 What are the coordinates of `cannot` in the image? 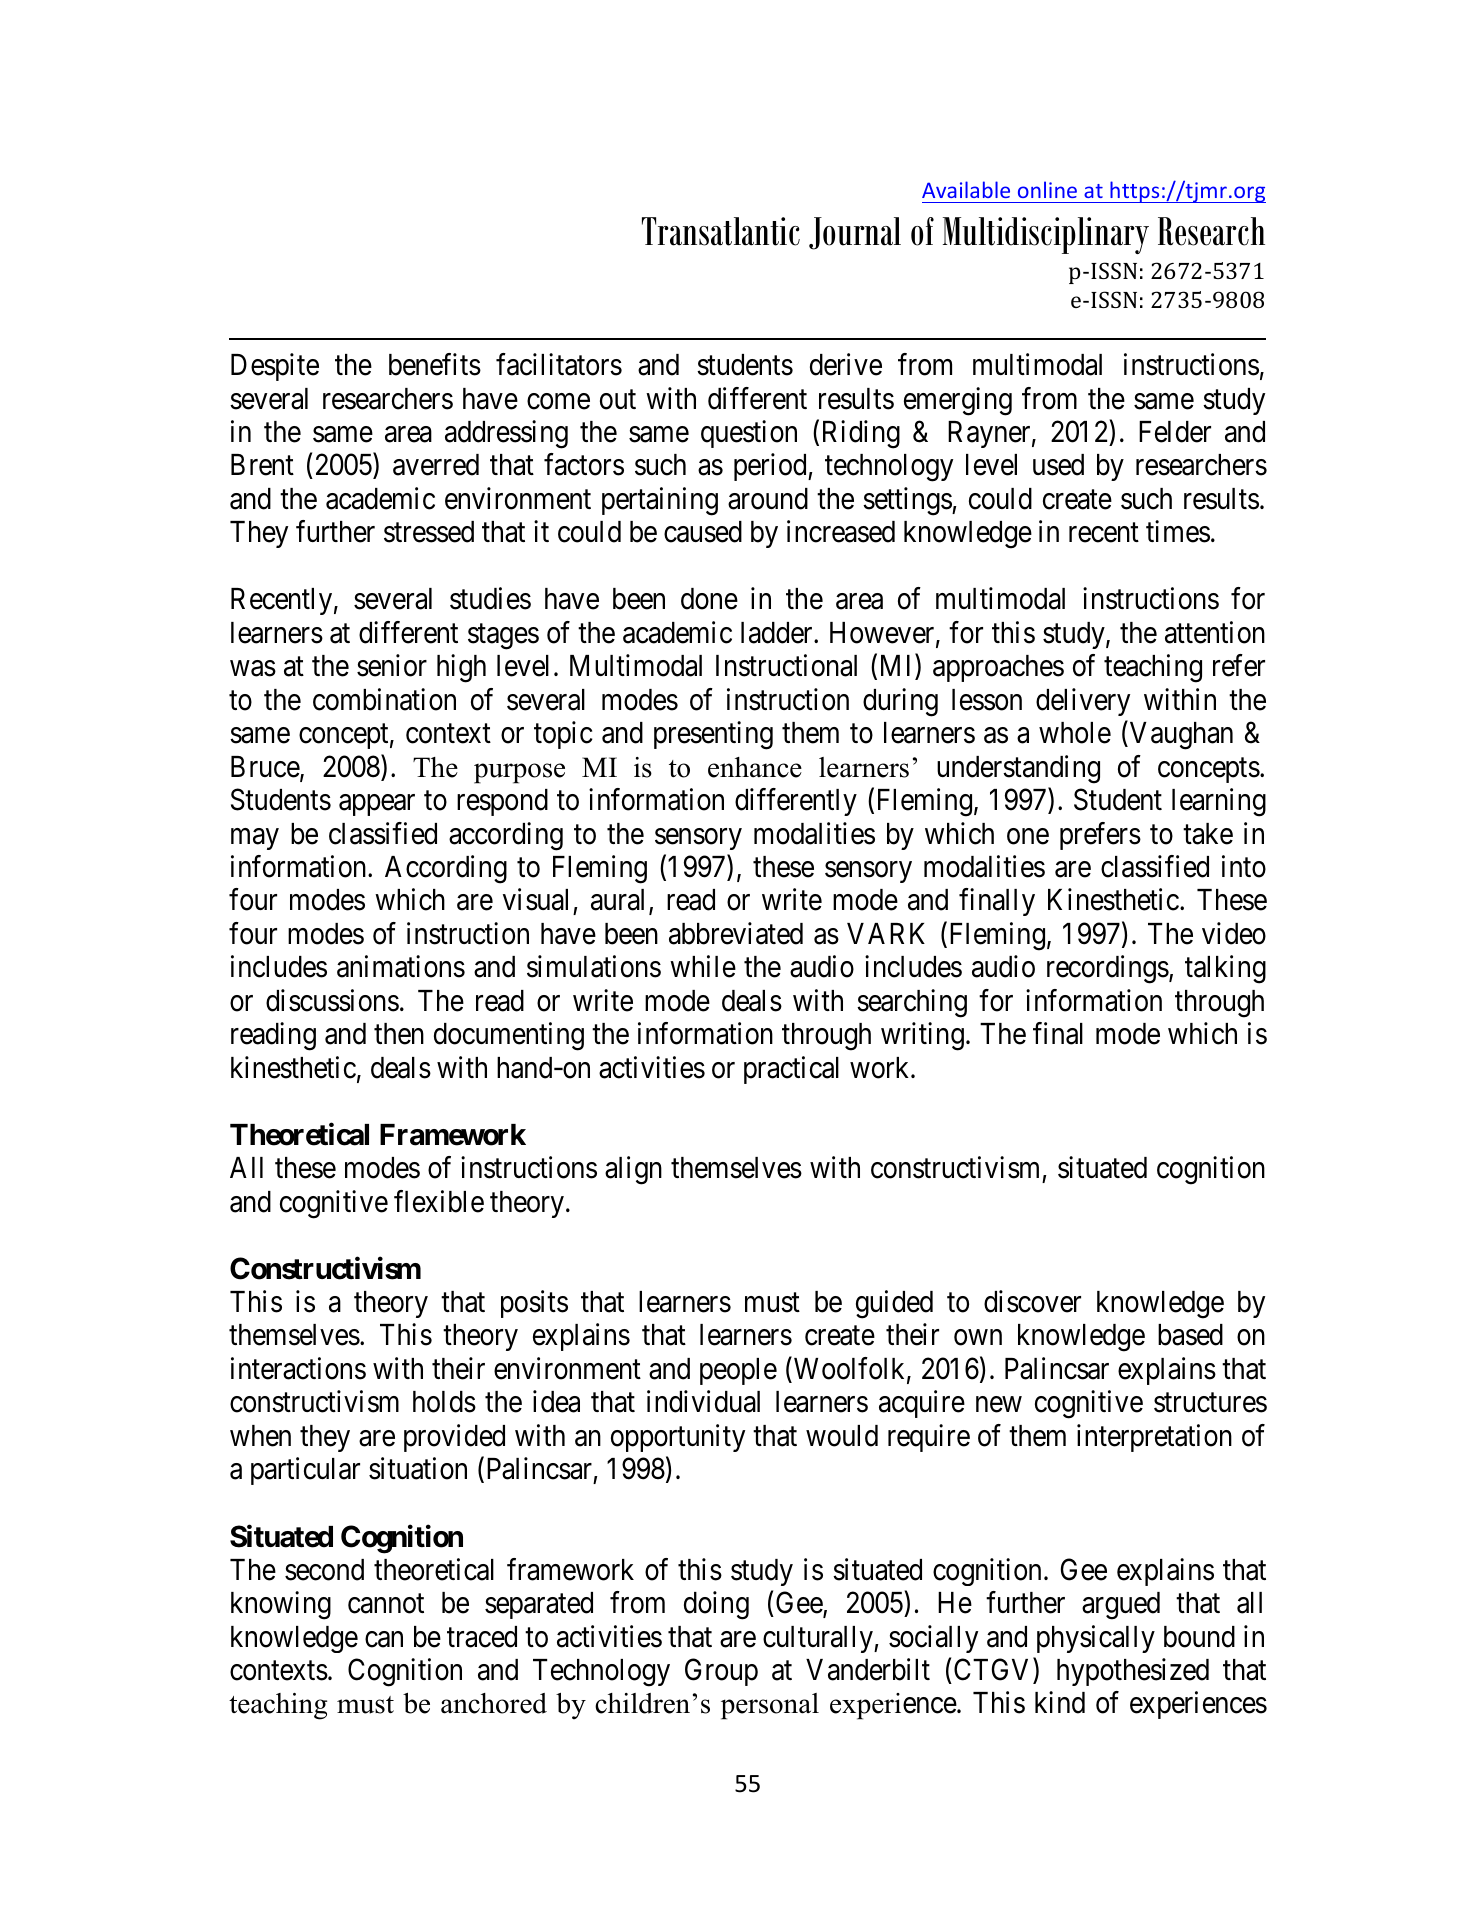 It's located at (386, 1604).
